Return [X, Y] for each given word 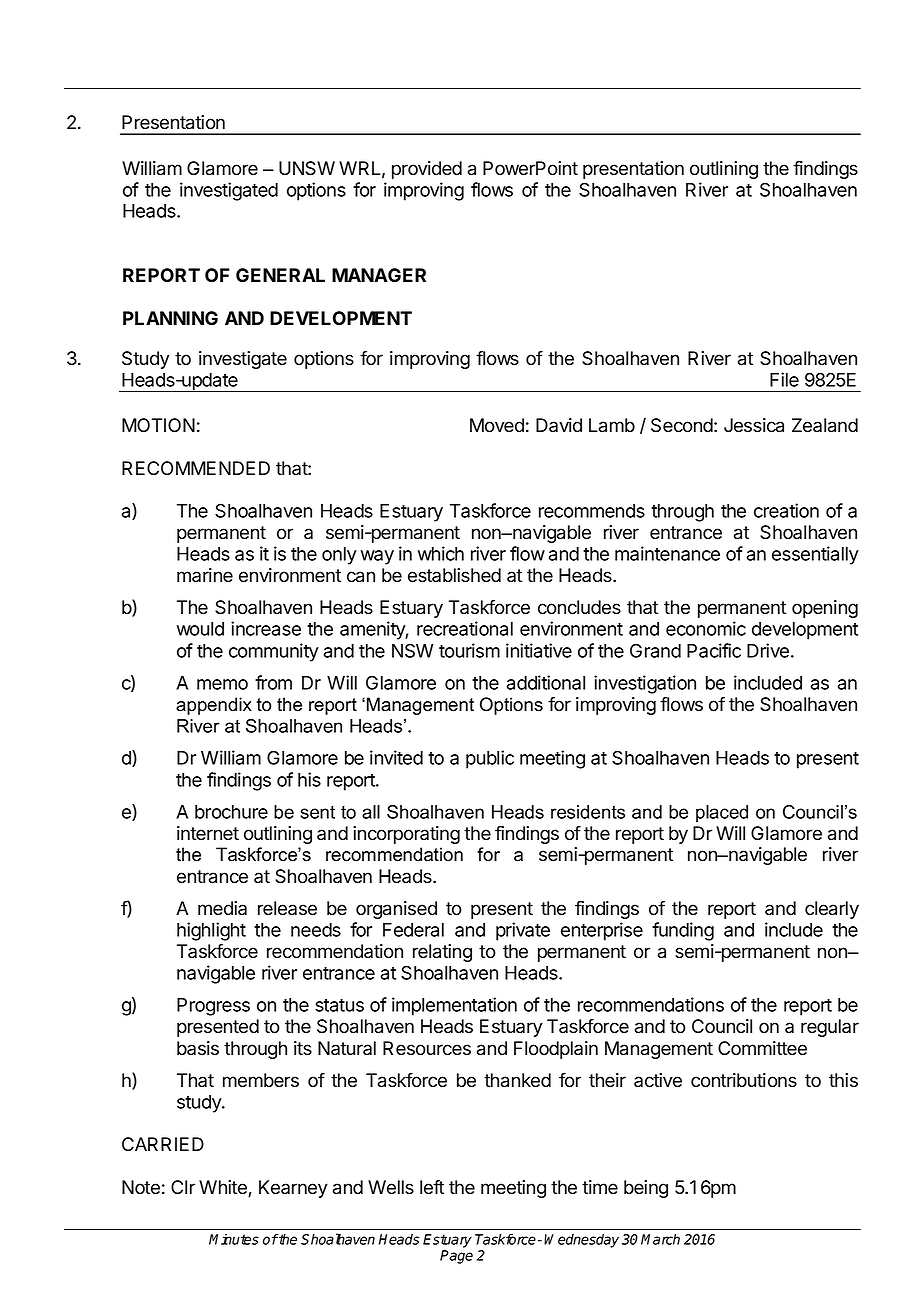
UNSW [307, 168]
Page [456, 1257]
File [784, 379]
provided [427, 170]
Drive [768, 650]
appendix [214, 706]
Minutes [234, 1239]
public [490, 759]
